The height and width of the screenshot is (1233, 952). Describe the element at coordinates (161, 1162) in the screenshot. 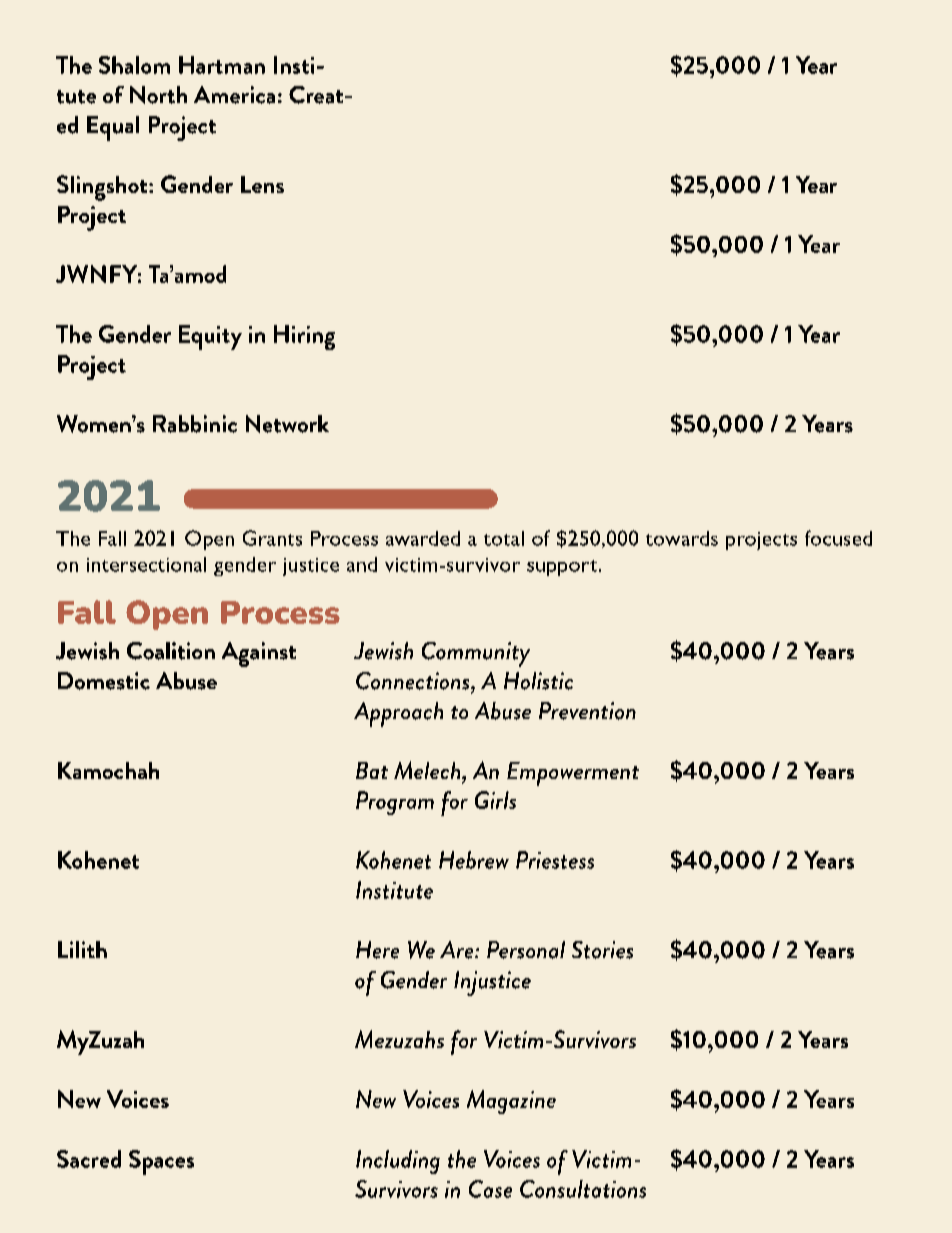

I see `Spaces` at that location.
